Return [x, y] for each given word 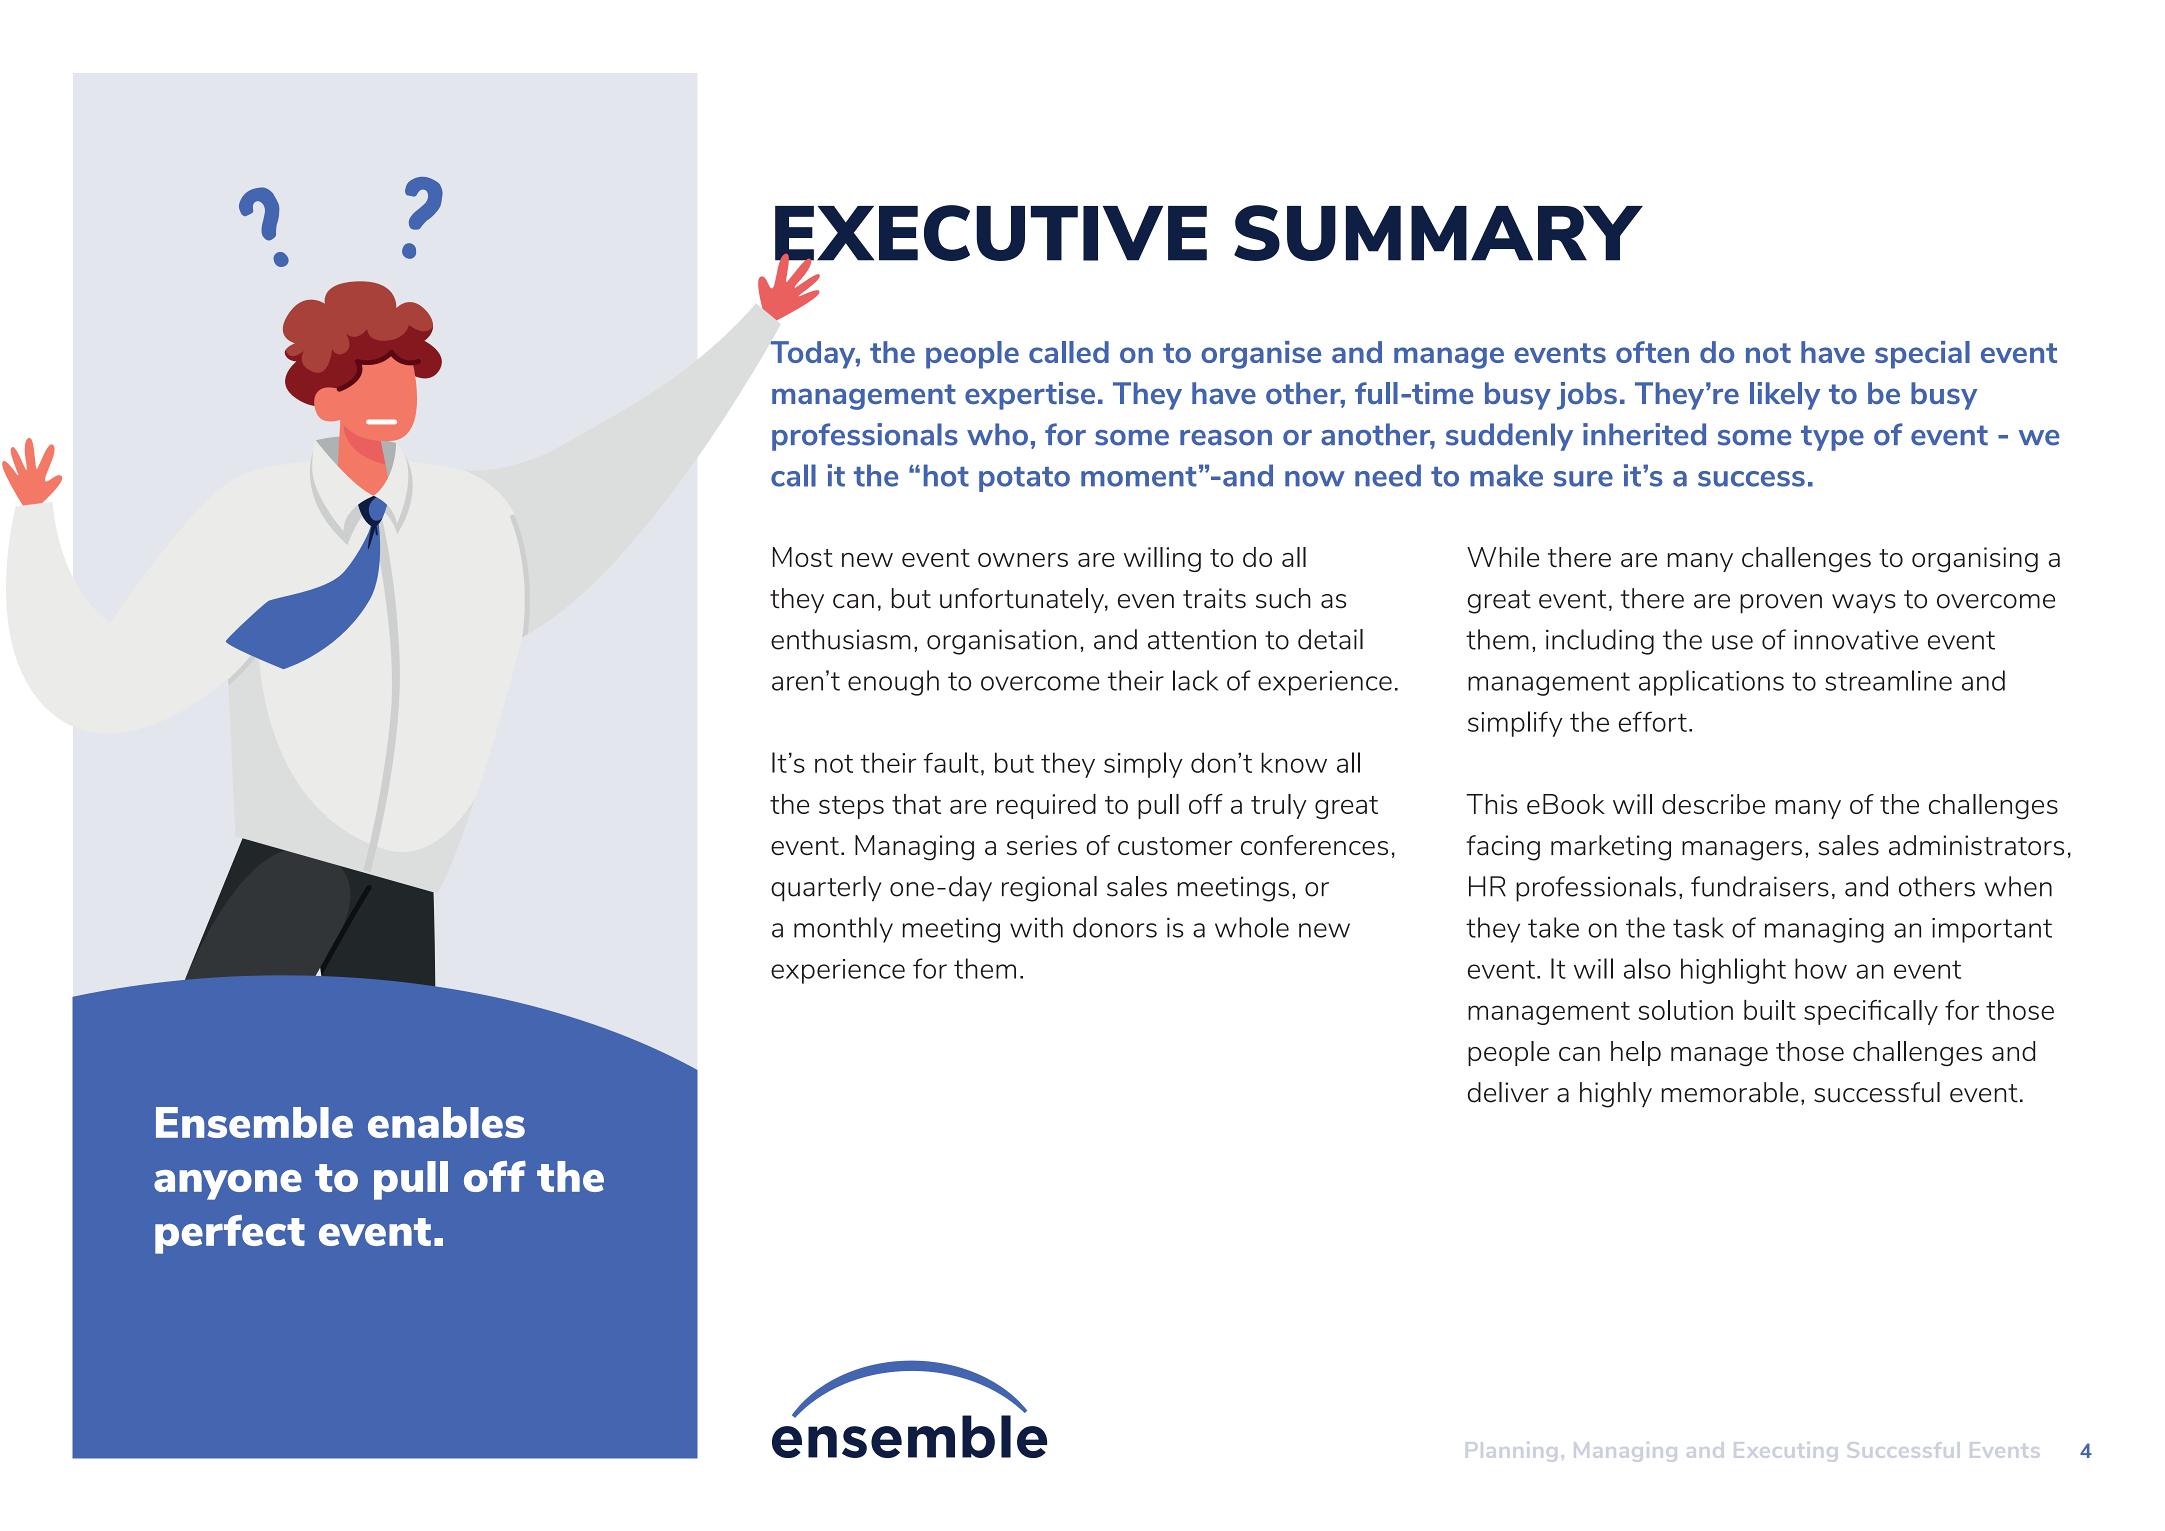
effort [1653, 721]
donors [1115, 927]
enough [893, 683]
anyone [228, 1185]
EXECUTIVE [991, 234]
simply [1143, 765]
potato [1024, 479]
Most [803, 557]
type [1832, 438]
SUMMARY [1438, 233]
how [1821, 968]
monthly [843, 930]
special [1922, 355]
